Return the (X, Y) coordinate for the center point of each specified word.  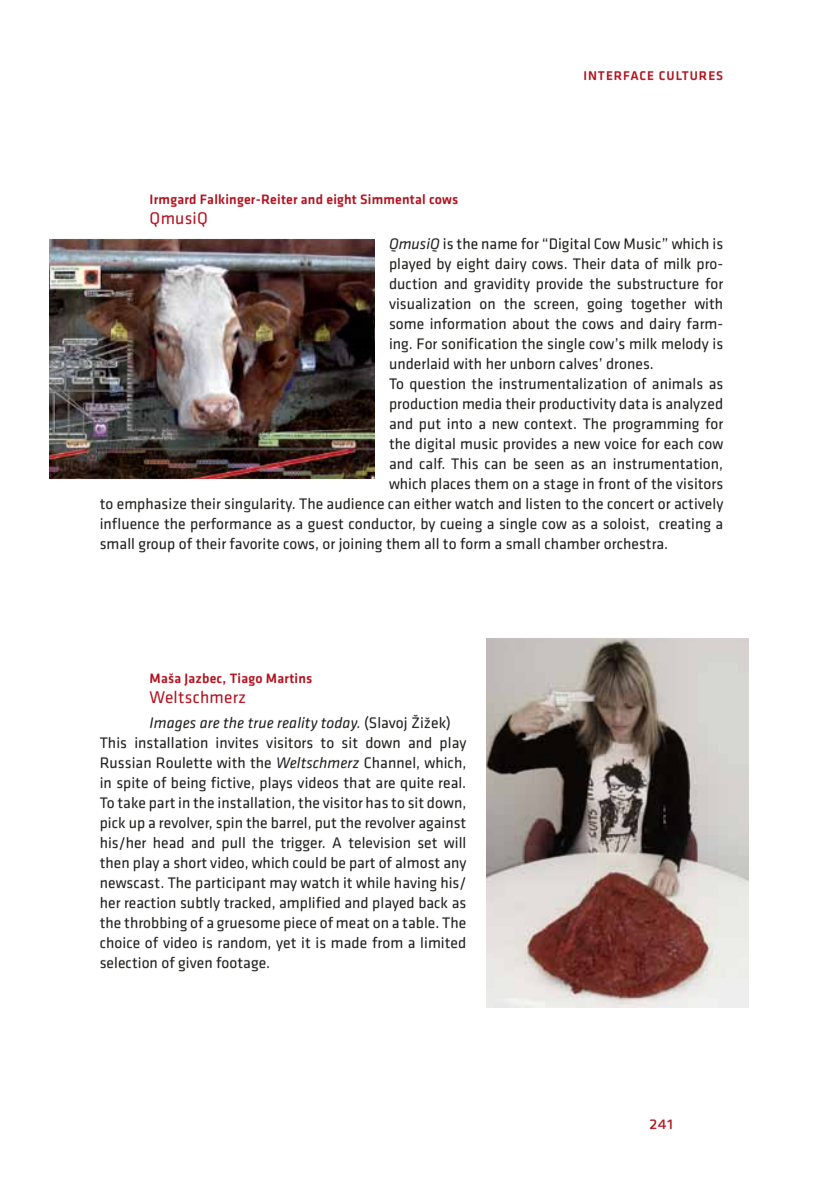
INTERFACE (619, 75)
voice (620, 443)
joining (360, 545)
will (454, 842)
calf (431, 463)
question (437, 385)
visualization (430, 303)
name (499, 245)
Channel (389, 762)
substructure (658, 283)
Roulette (184, 762)
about (531, 323)
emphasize (151, 505)
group (157, 547)
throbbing (155, 924)
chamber (572, 543)
